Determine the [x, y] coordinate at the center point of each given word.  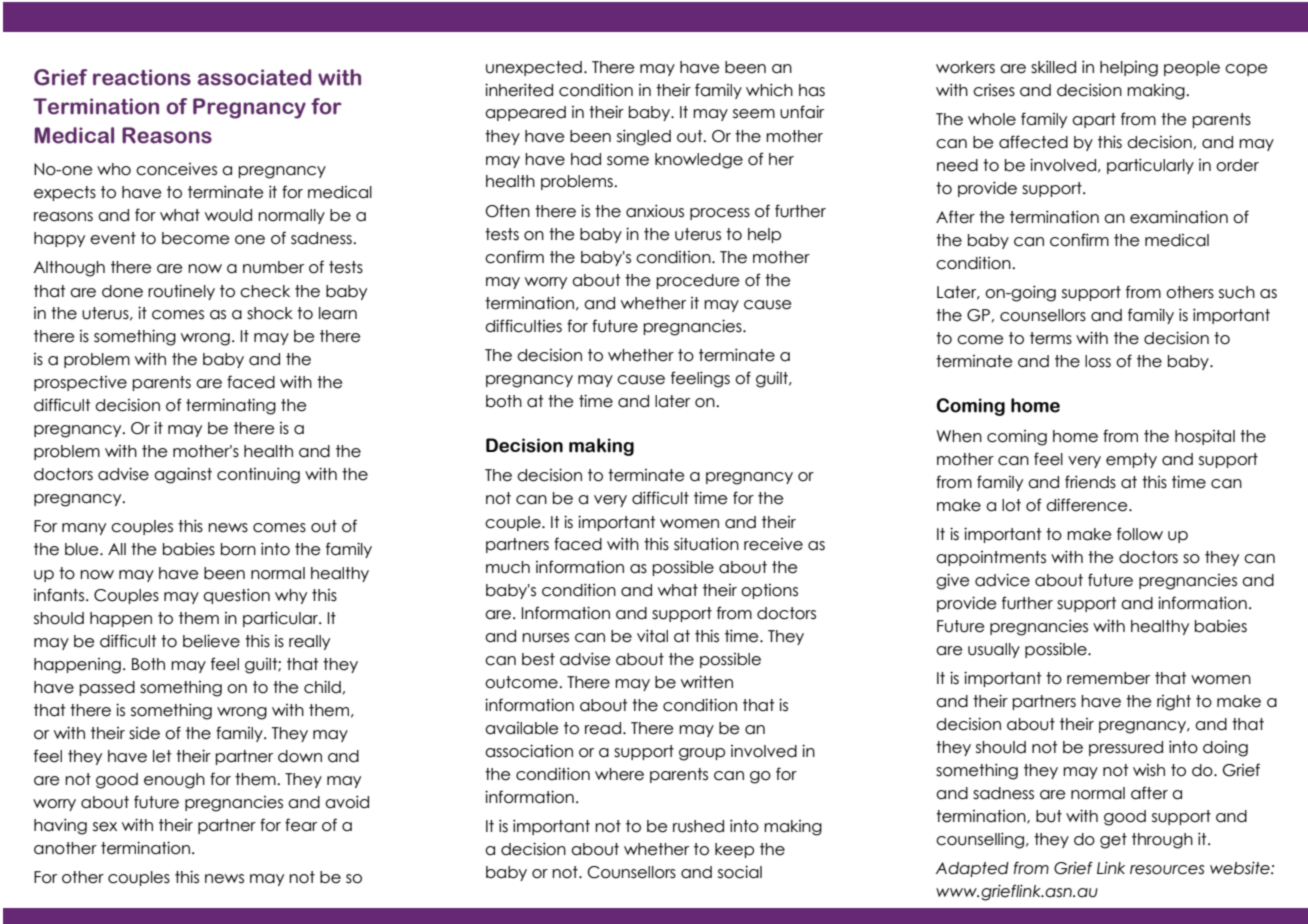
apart [1094, 120]
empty [1131, 460]
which [769, 90]
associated [254, 77]
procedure [697, 281]
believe [211, 641]
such [1237, 292]
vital [652, 636]
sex [105, 827]
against [183, 475]
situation [706, 544]
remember [1108, 678]
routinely [181, 292]
